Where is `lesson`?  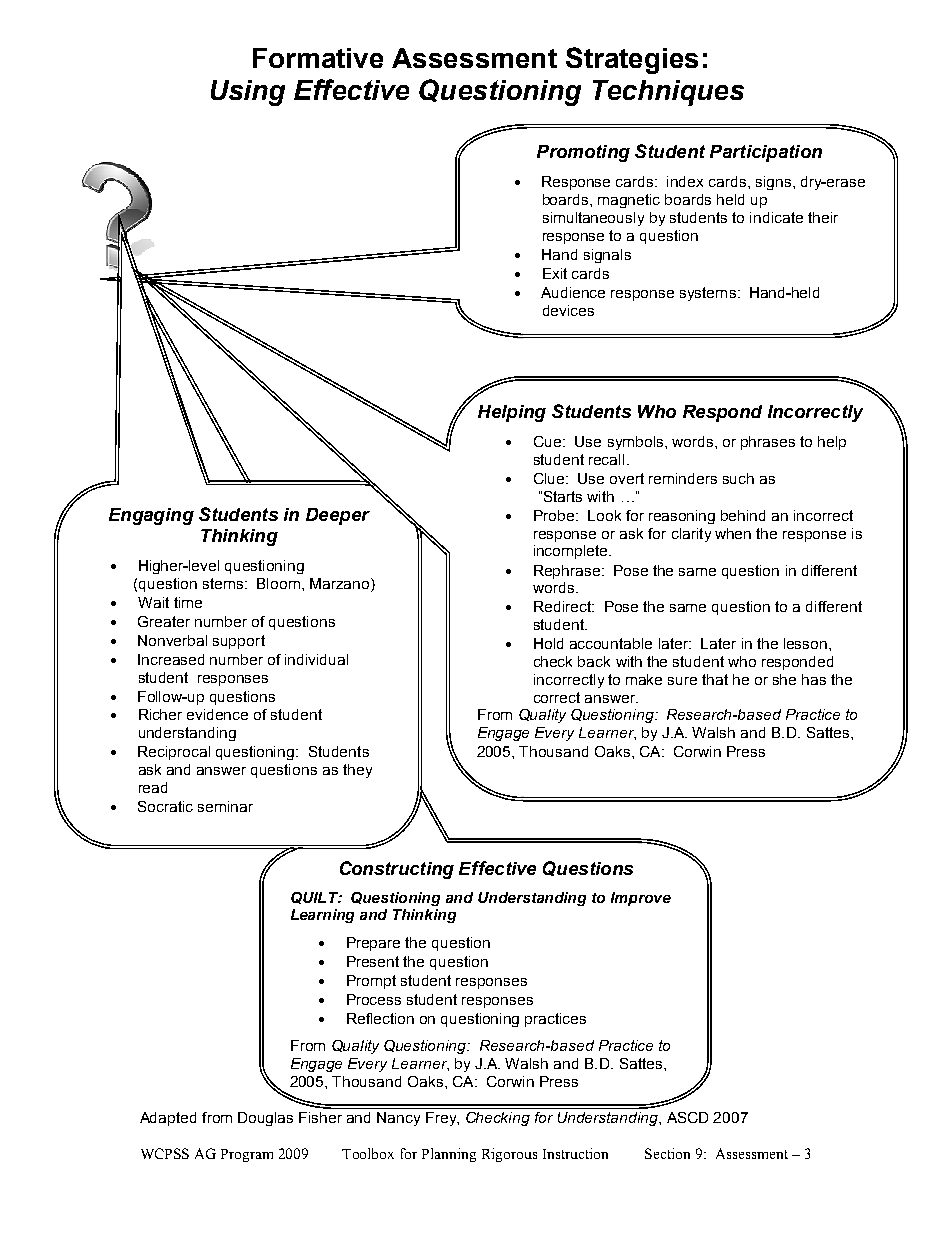
lesson is located at coordinates (805, 643).
